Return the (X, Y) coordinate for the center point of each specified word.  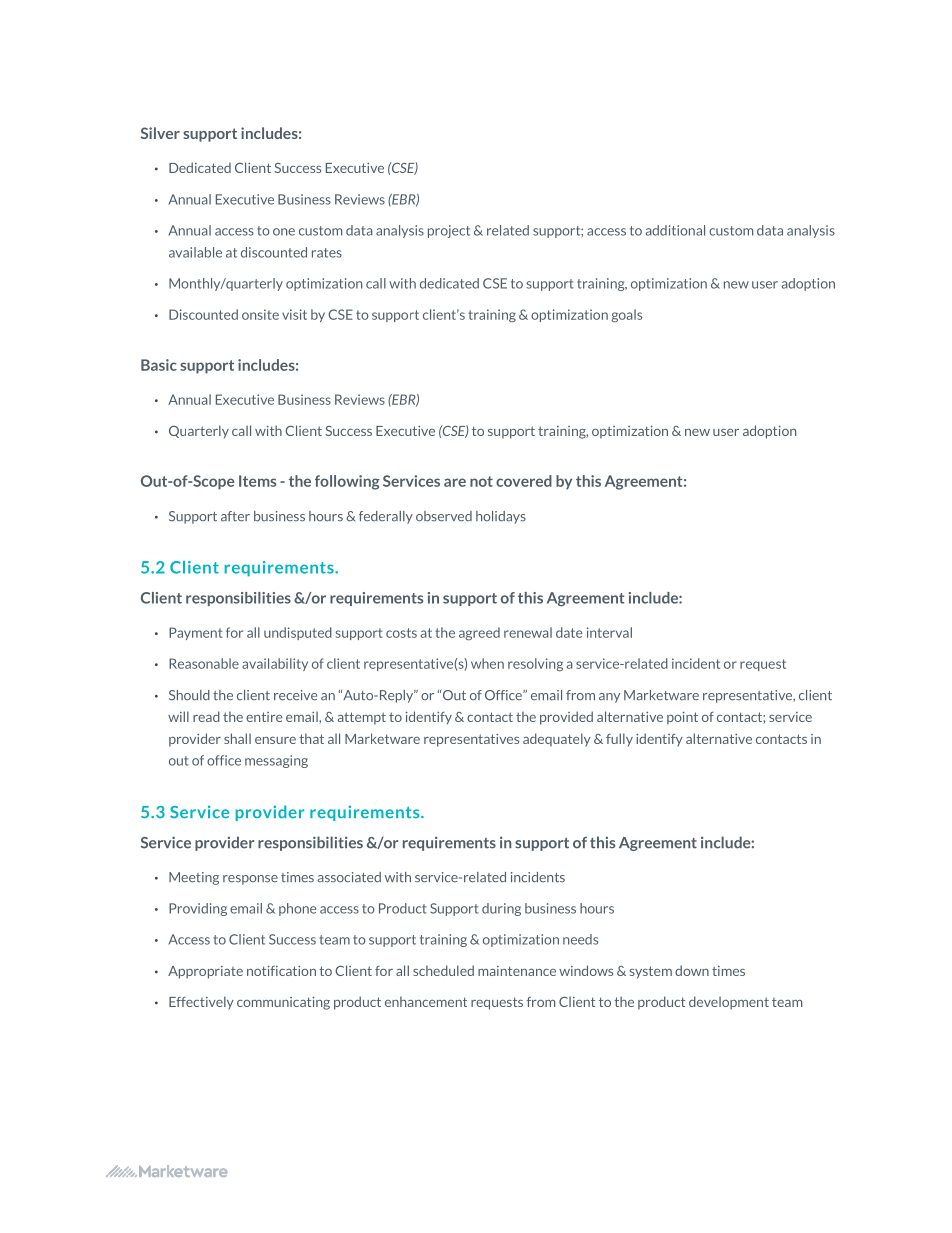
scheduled (443, 970)
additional (675, 230)
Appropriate (205, 972)
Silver (160, 133)
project (449, 231)
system (650, 972)
